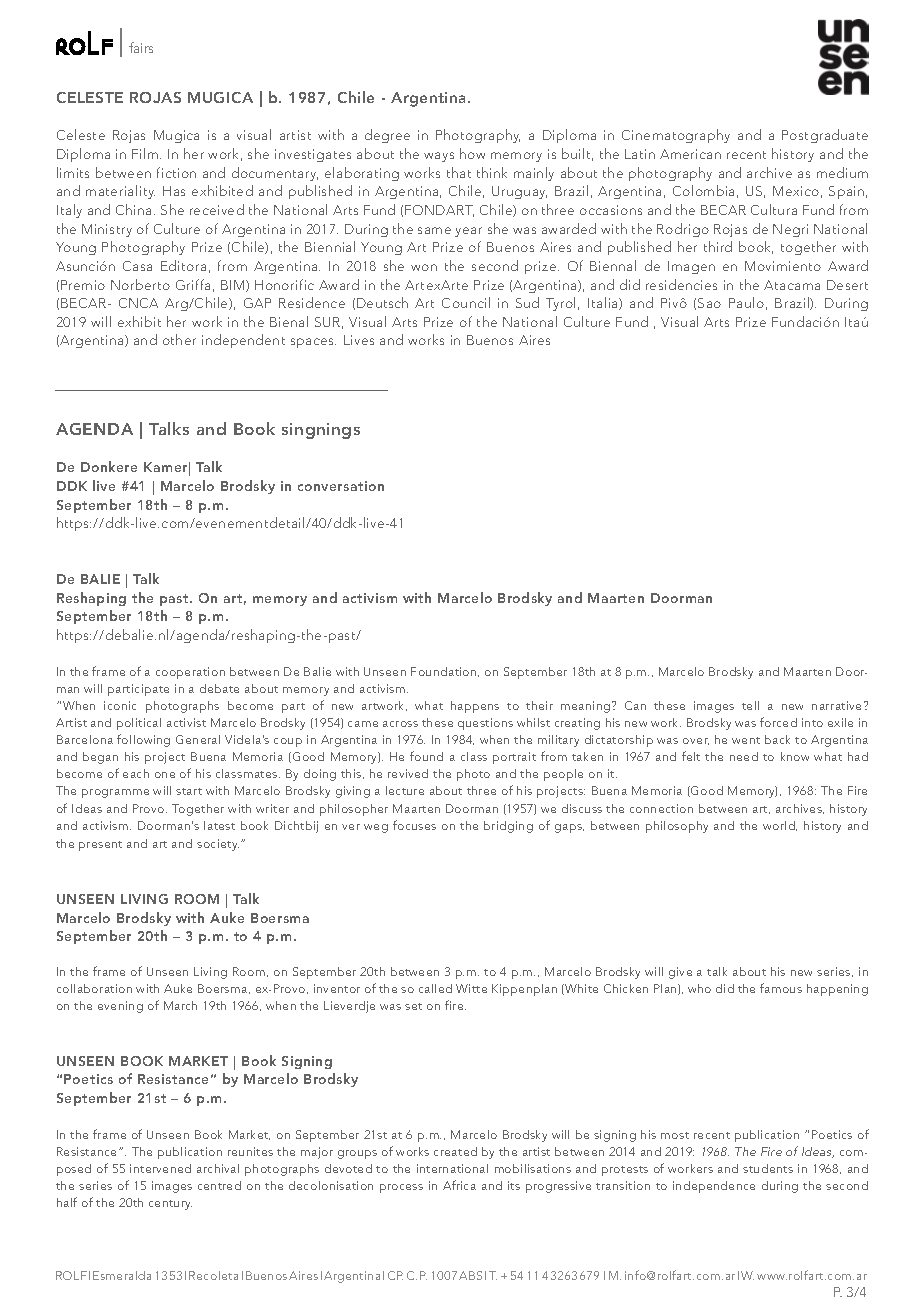 The height and width of the screenshot is (1308, 924). I want to click on conversation, so click(341, 486).
